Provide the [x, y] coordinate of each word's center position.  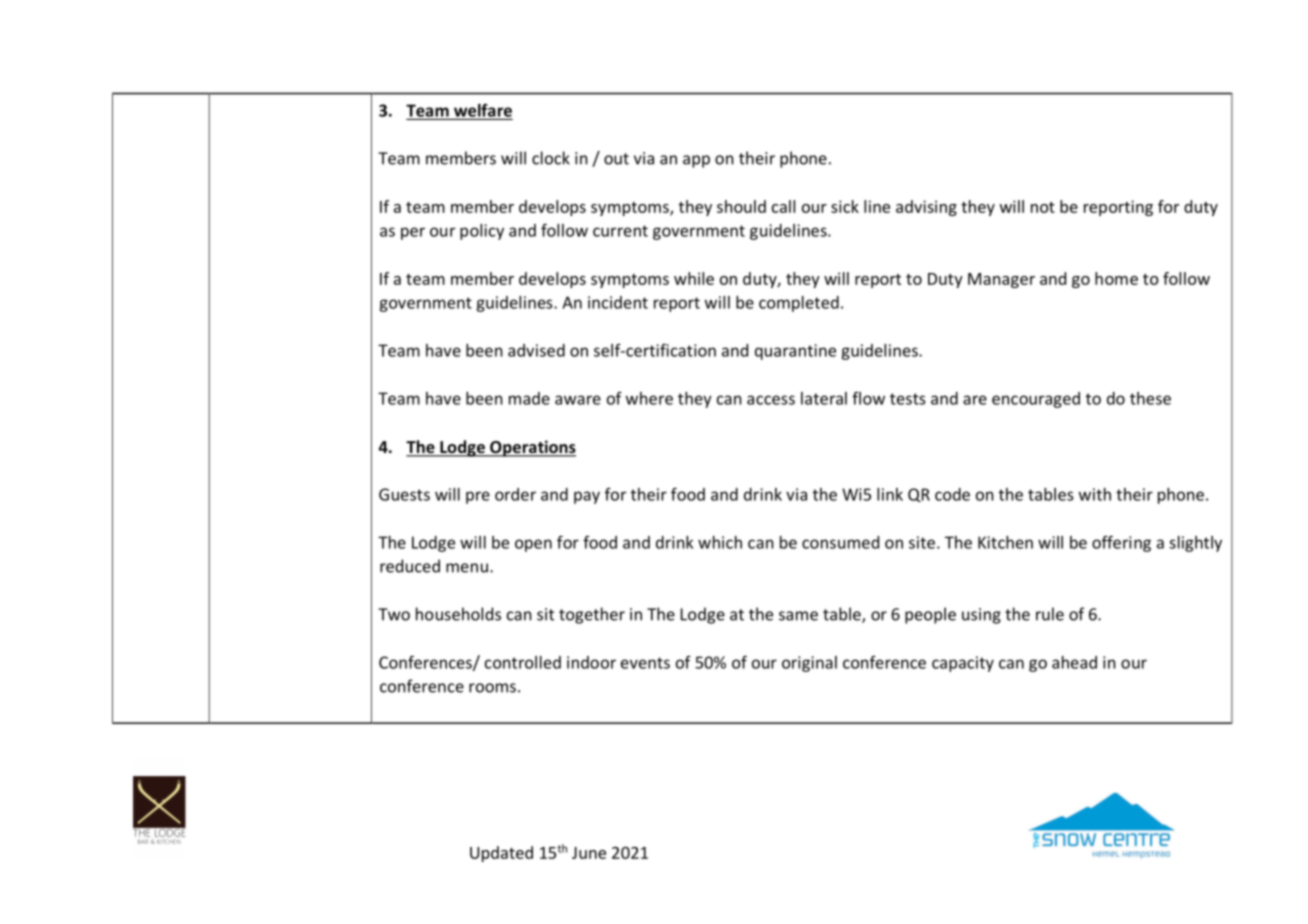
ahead [1074, 662]
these [1150, 398]
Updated [501, 854]
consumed [840, 542]
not [1043, 207]
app [696, 161]
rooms [492, 688]
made [529, 398]
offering [1121, 543]
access [771, 400]
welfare [483, 110]
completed [799, 304]
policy [482, 232]
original [809, 664]
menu [467, 568]
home [1116, 278]
